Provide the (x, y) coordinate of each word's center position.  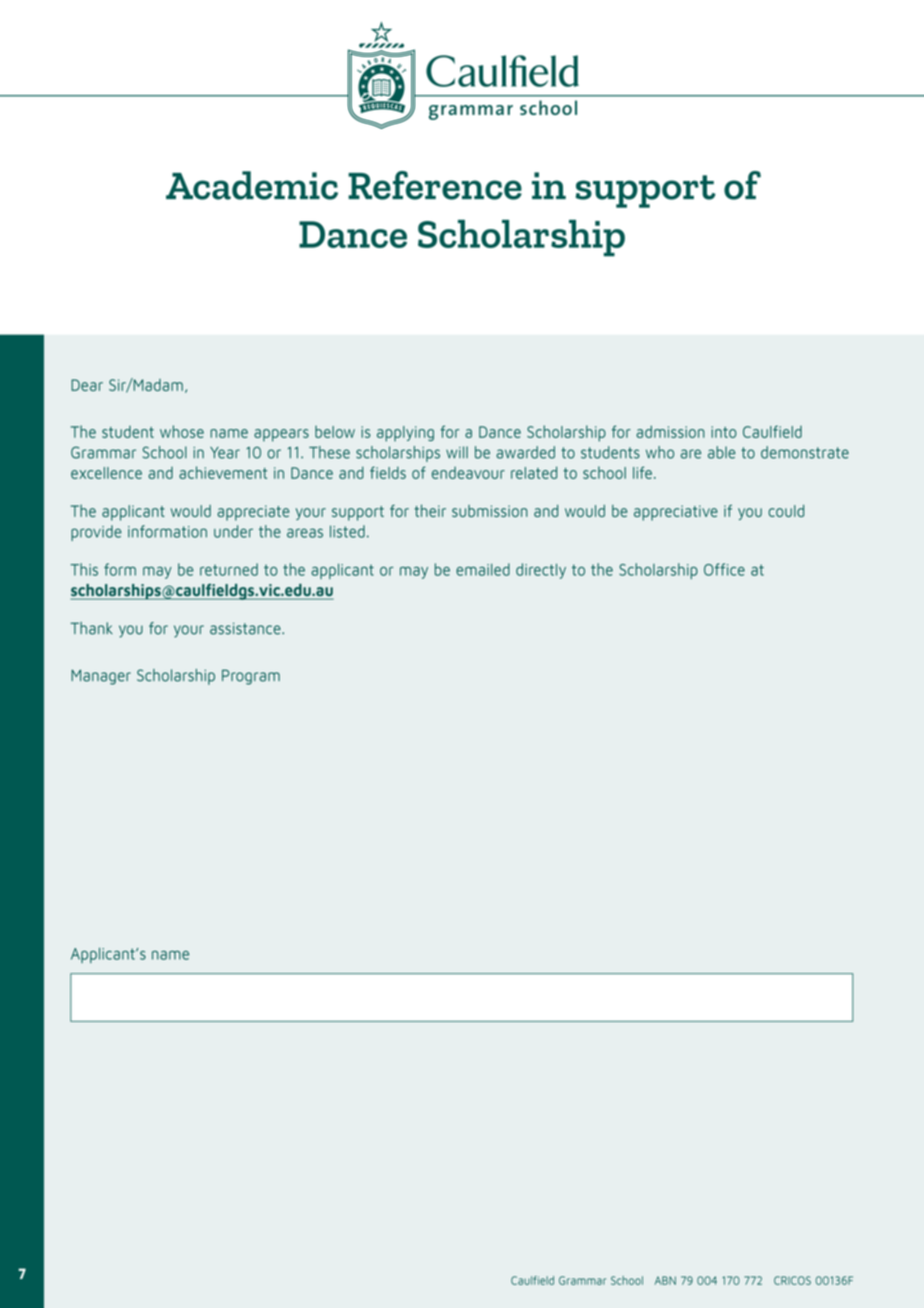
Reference (435, 185)
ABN (665, 1280)
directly (541, 571)
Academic (252, 185)
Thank (91, 628)
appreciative (676, 513)
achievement (223, 472)
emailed (483, 569)
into (724, 432)
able (722, 452)
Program (251, 677)
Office (724, 569)
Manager (101, 677)
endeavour (468, 472)
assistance (246, 628)
